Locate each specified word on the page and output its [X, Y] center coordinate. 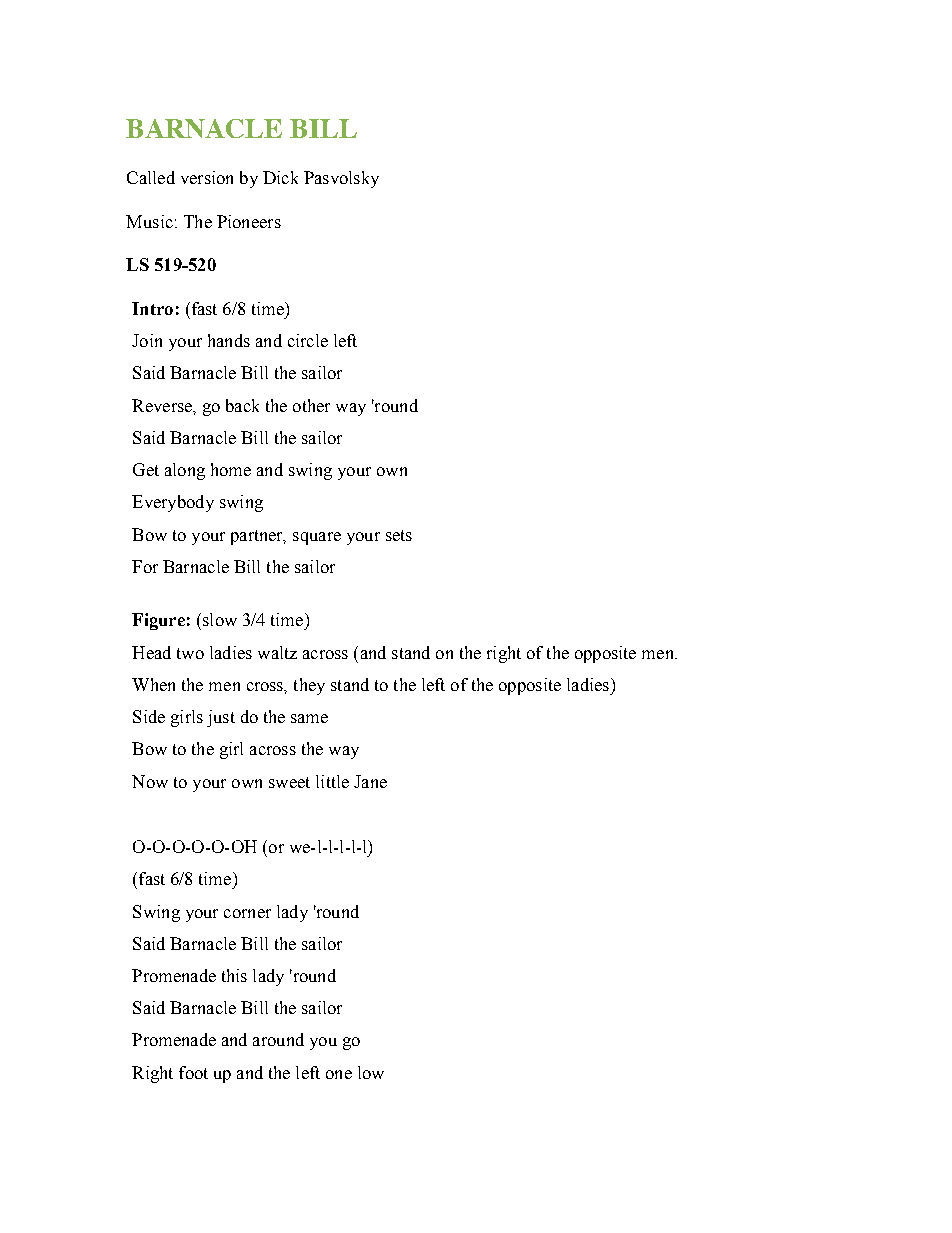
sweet [289, 782]
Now [150, 781]
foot [193, 1072]
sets [399, 535]
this [234, 975]
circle [308, 340]
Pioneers [249, 221]
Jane [370, 781]
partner [258, 537]
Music [149, 221]
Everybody [173, 503]
